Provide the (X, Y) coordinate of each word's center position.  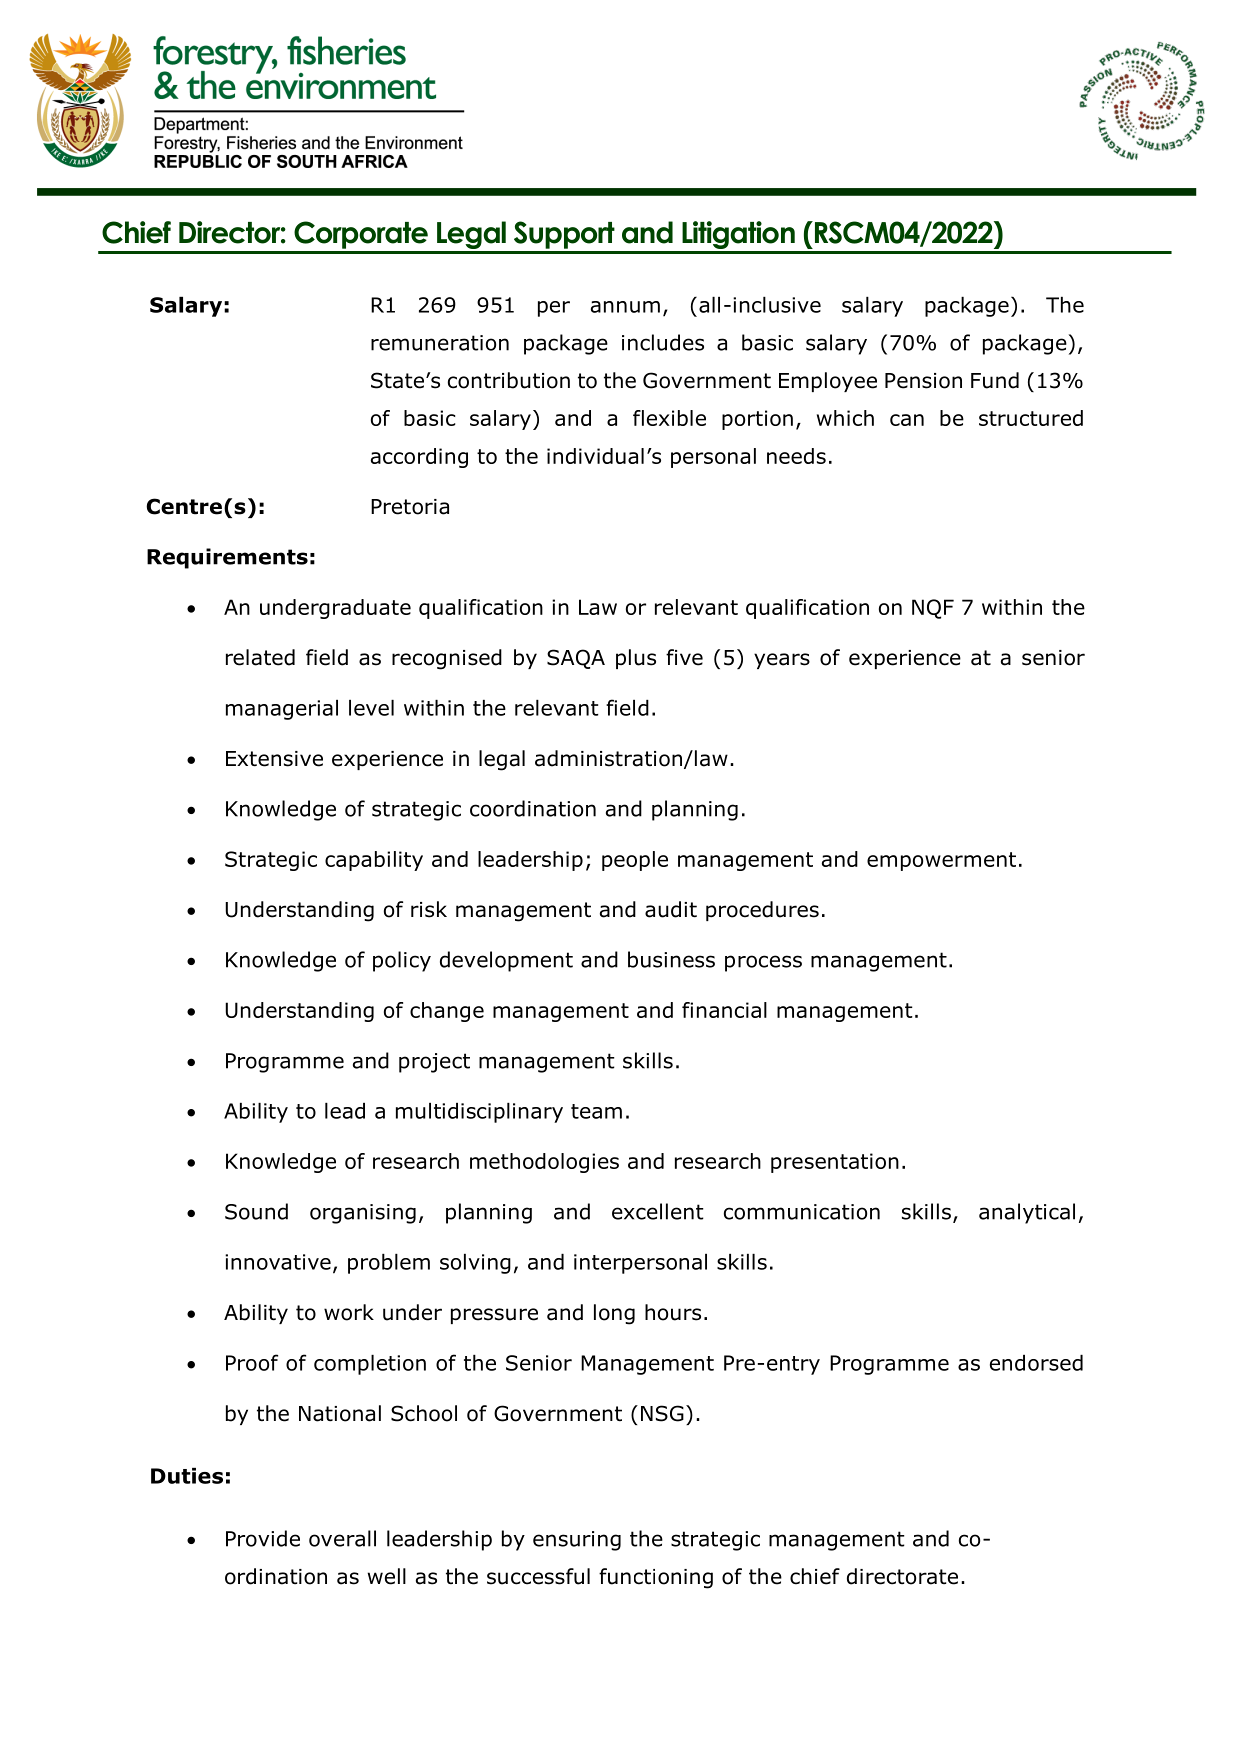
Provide (263, 1538)
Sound (256, 1211)
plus (636, 659)
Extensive (274, 759)
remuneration (440, 343)
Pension (923, 381)
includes (663, 342)
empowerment (941, 861)
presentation (835, 1163)
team (596, 1111)
